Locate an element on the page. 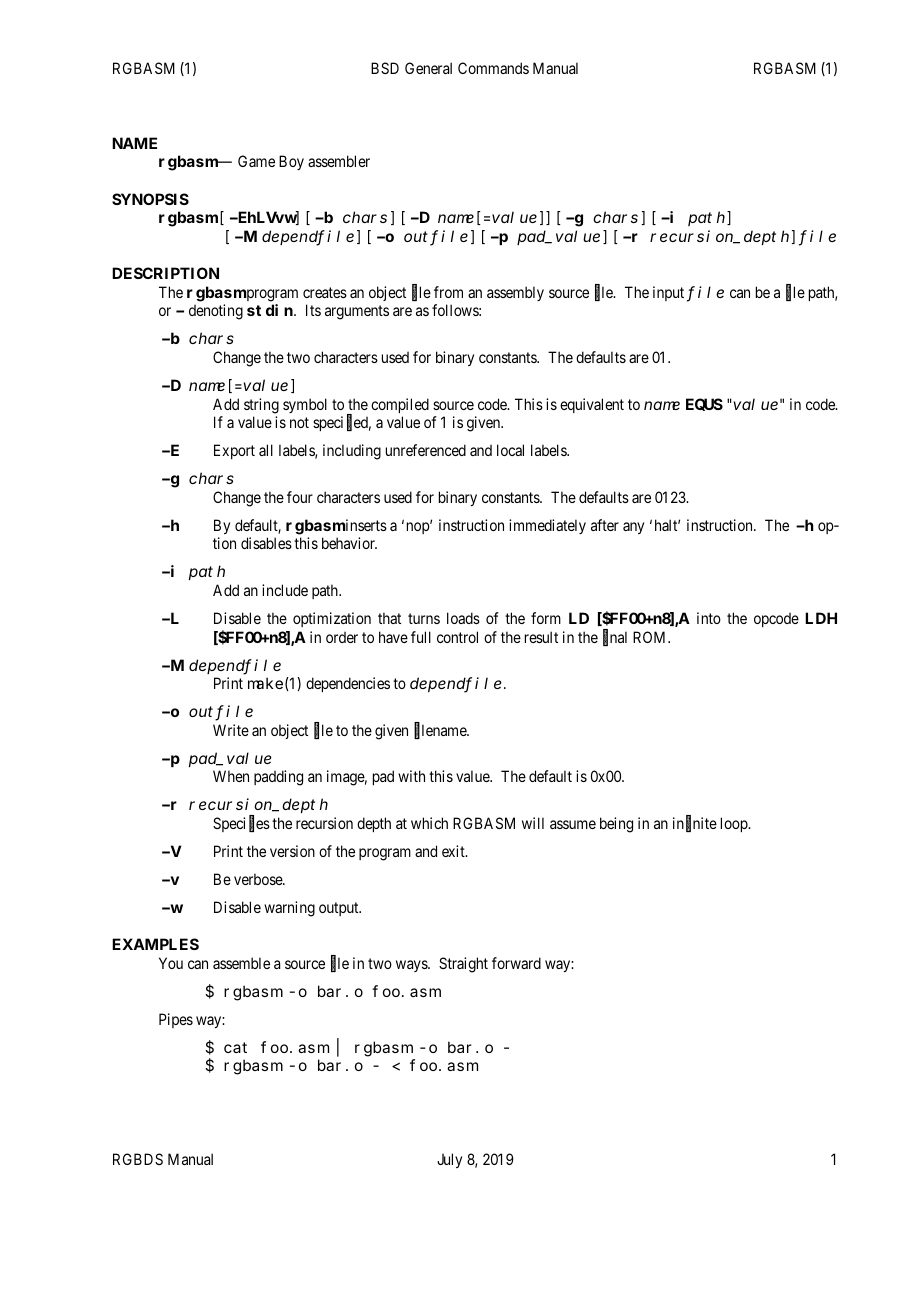 The image size is (924, 1308). July is located at coordinates (449, 1160).
